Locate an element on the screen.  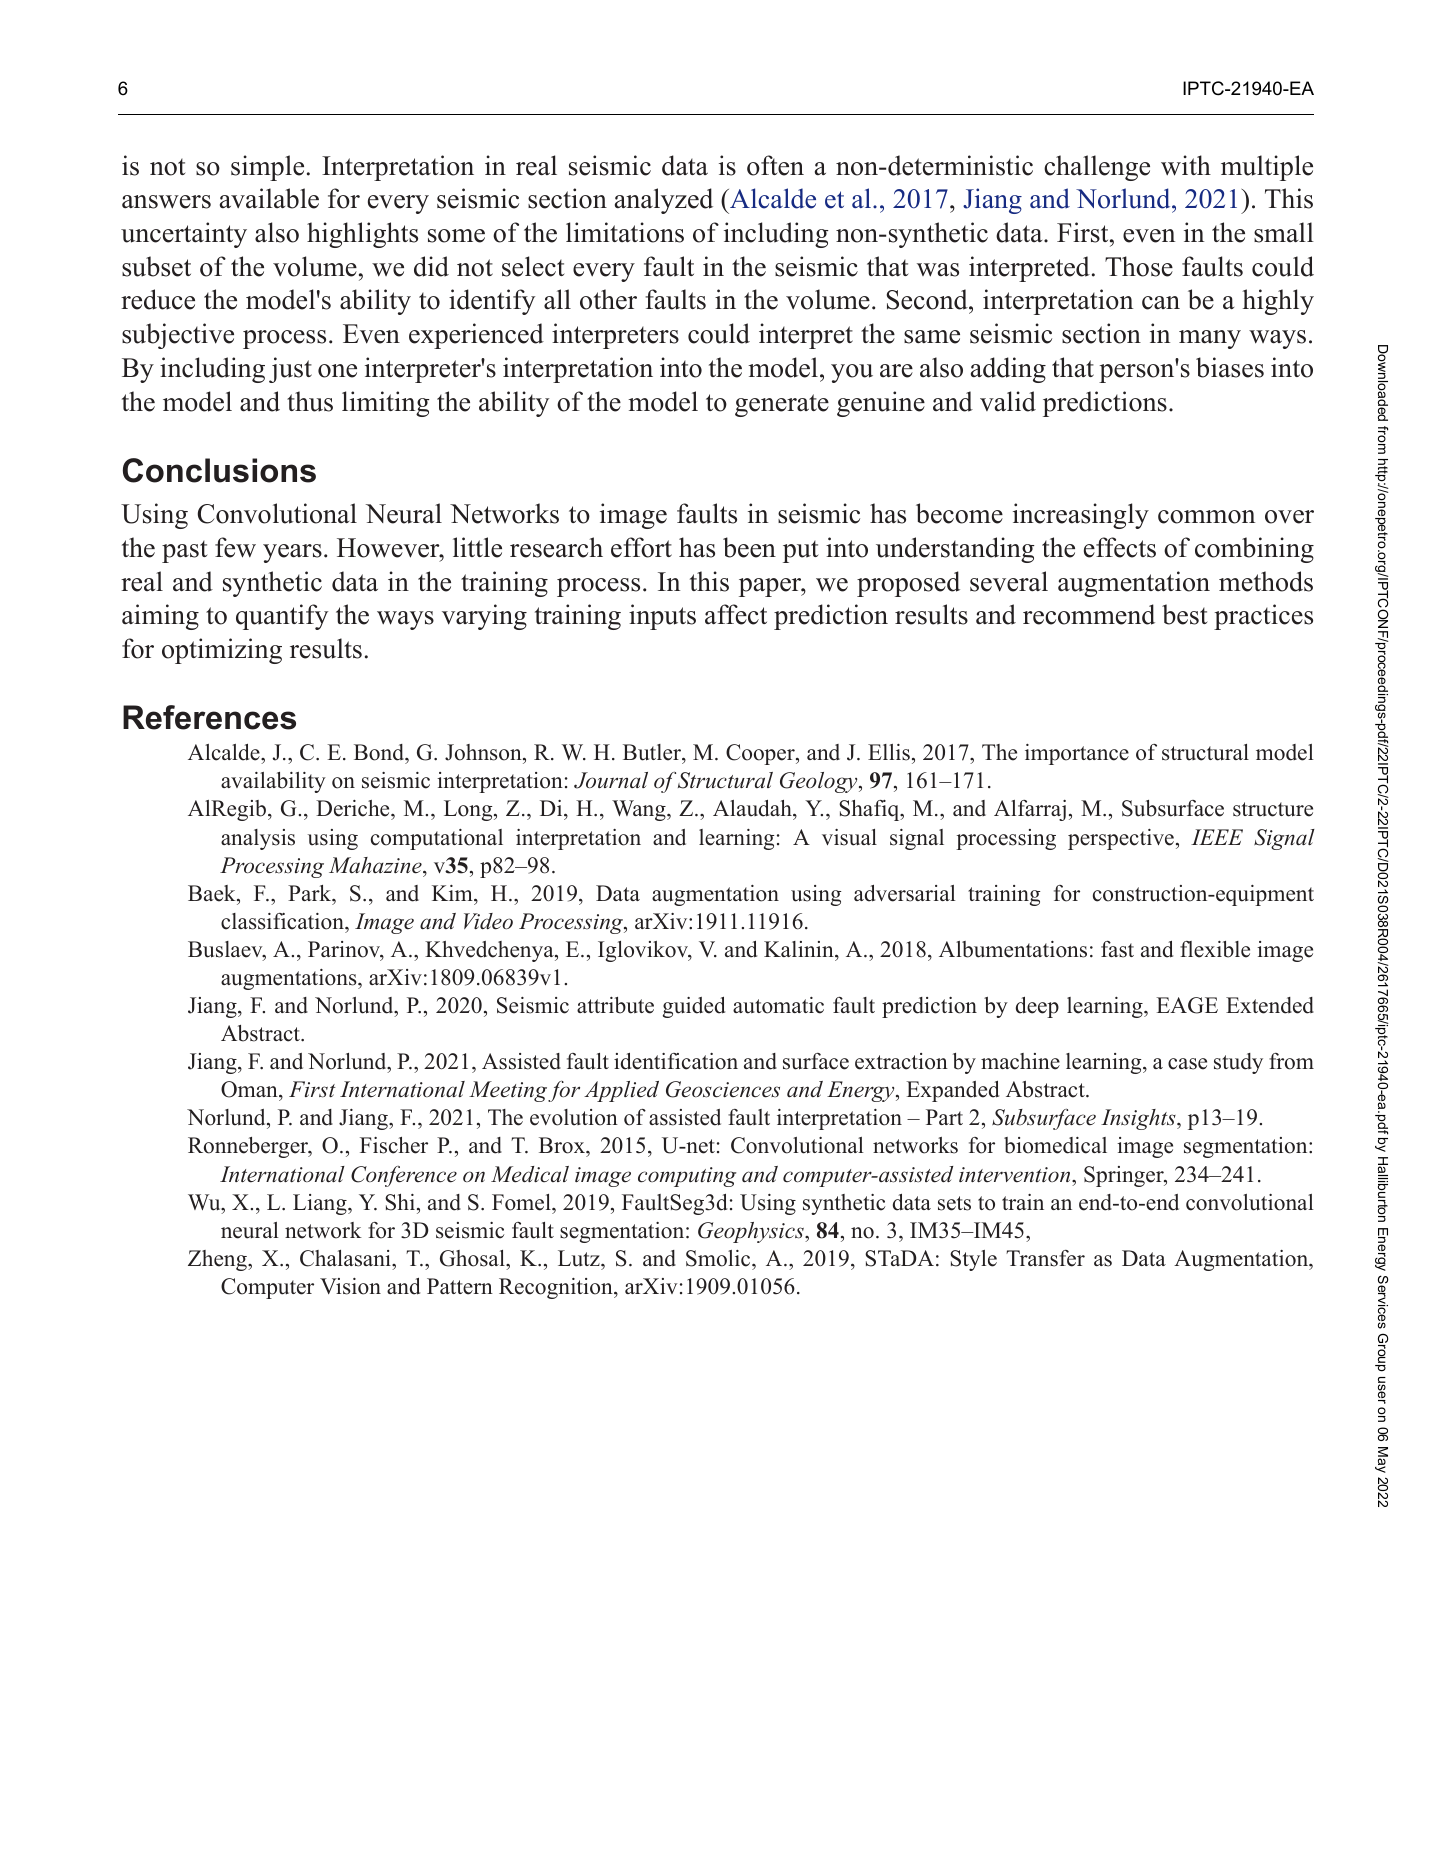
Oman is located at coordinates (250, 1091).
